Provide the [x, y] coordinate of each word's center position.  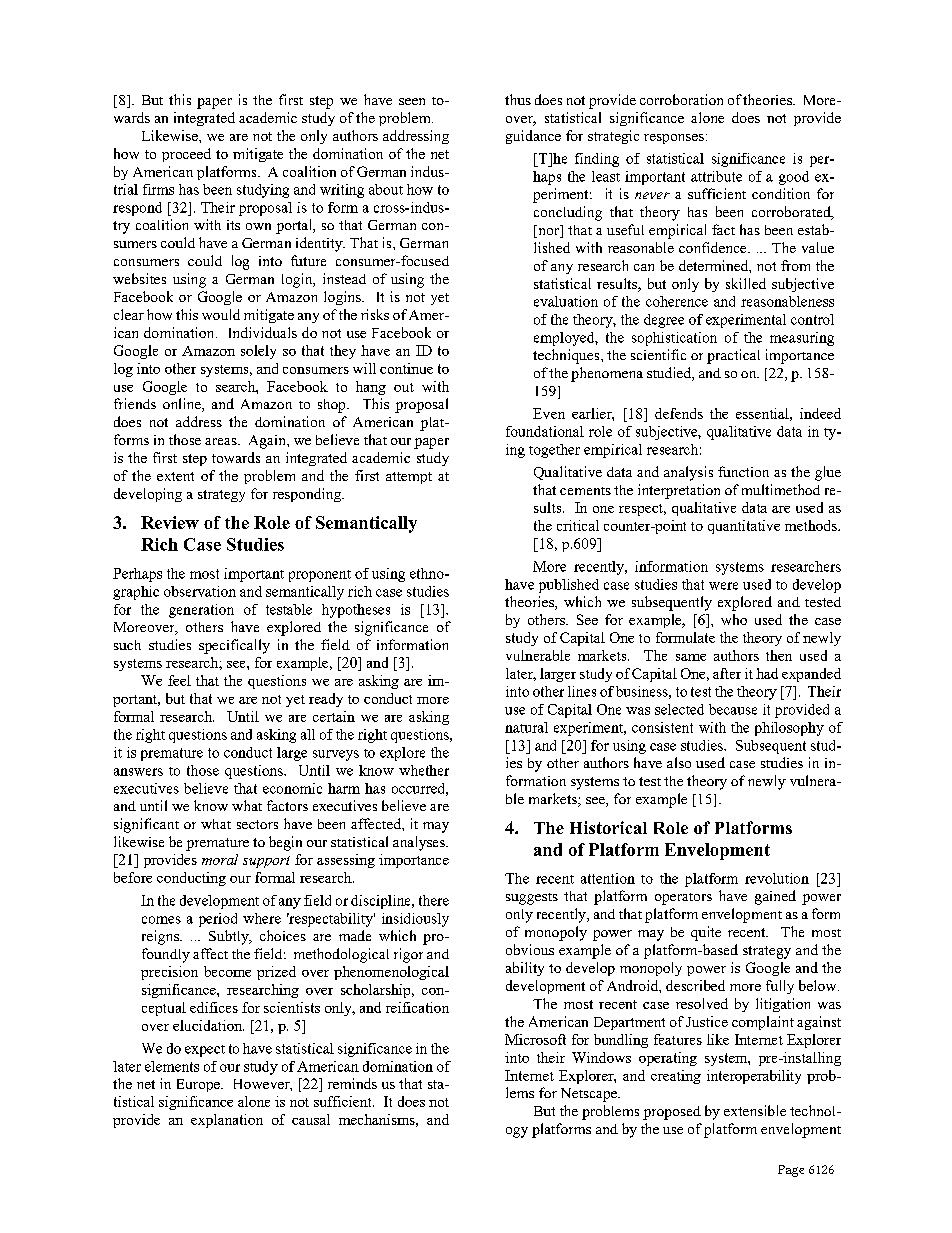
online [183, 405]
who [734, 619]
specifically [234, 646]
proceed [186, 155]
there [434, 900]
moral [220, 859]
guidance [533, 137]
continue [406, 368]
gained [775, 897]
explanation [227, 1121]
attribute [716, 176]
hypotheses [356, 611]
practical [733, 356]
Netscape [590, 1095]
